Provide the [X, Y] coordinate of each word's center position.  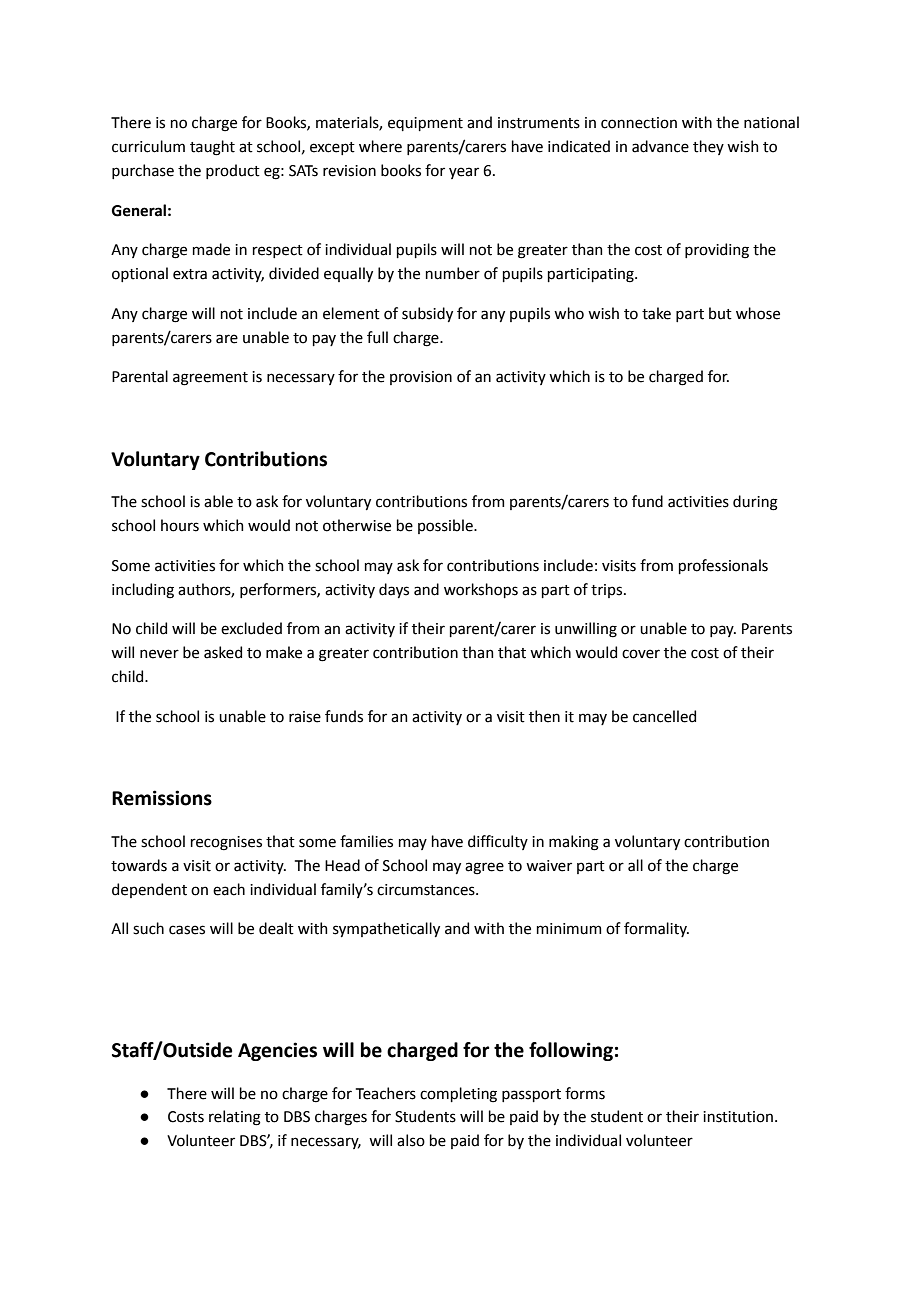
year [464, 173]
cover [641, 654]
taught [212, 148]
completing [458, 1095]
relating [235, 1118]
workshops [481, 590]
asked [223, 652]
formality [656, 929]
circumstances [427, 890]
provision [421, 378]
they [708, 147]
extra [190, 274]
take [656, 313]
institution [738, 1117]
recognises [226, 843]
